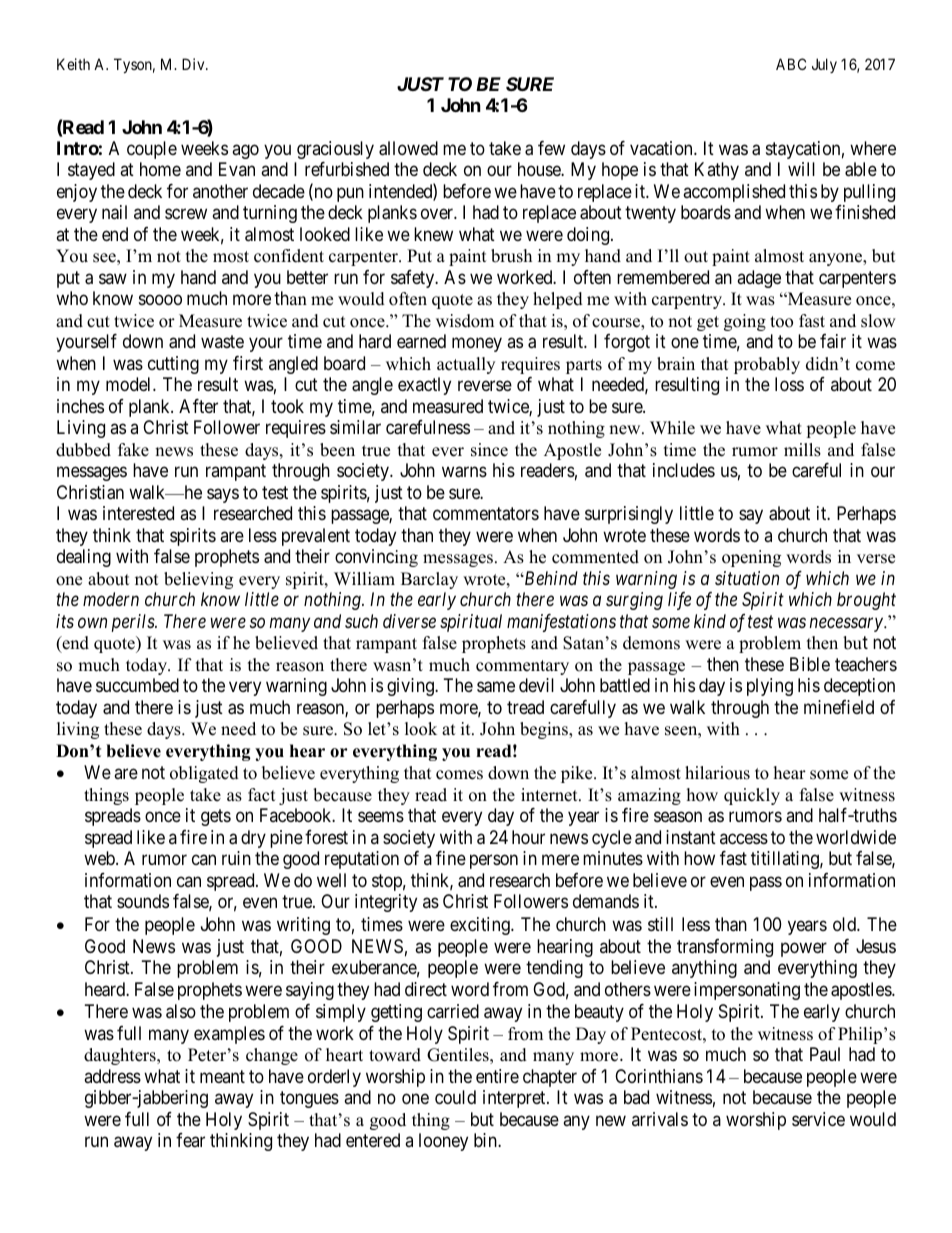  What do you see at coordinates (138, 513) in the document?
I see `interested` at bounding box center [138, 513].
